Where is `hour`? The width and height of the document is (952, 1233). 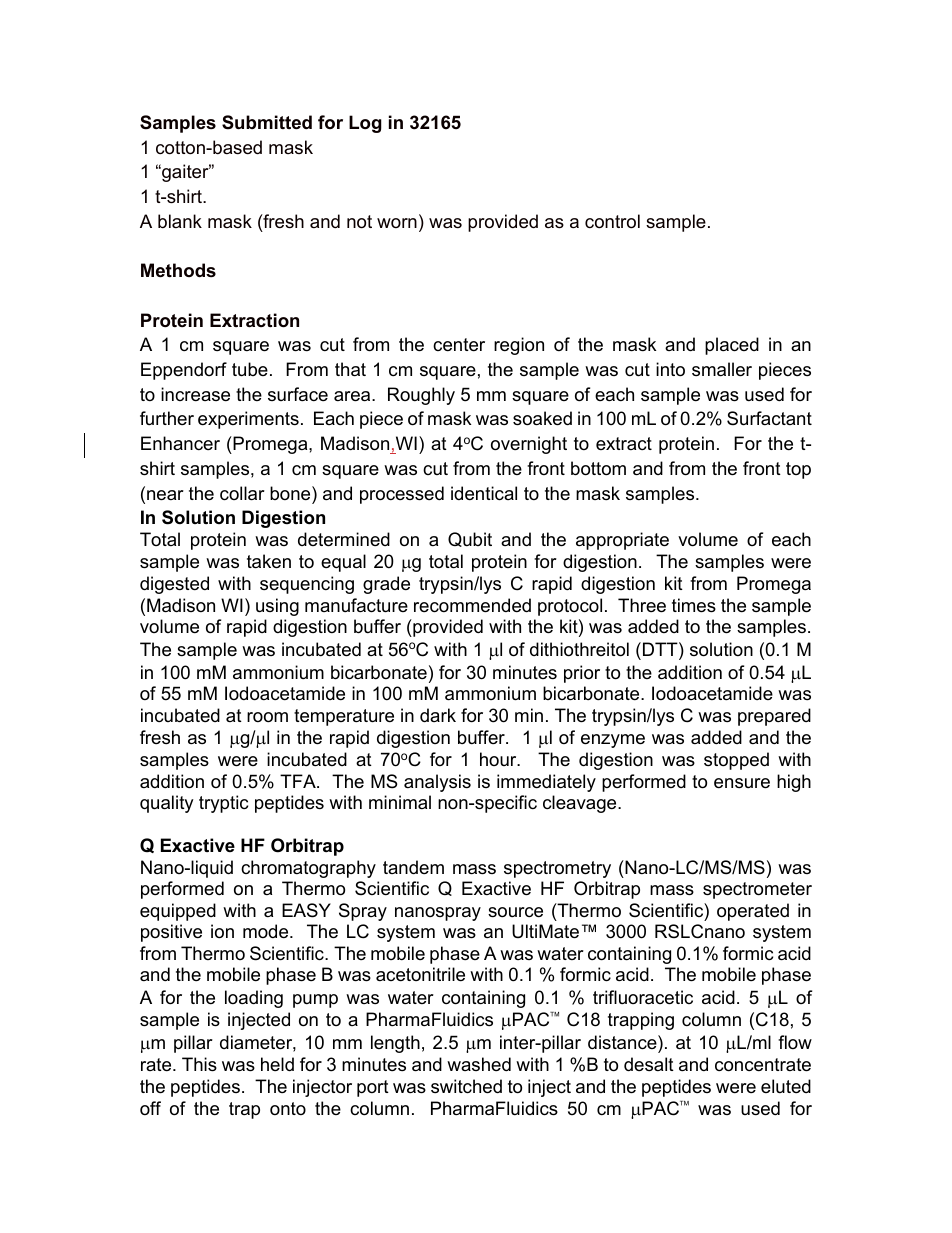
hour is located at coordinates (499, 759).
